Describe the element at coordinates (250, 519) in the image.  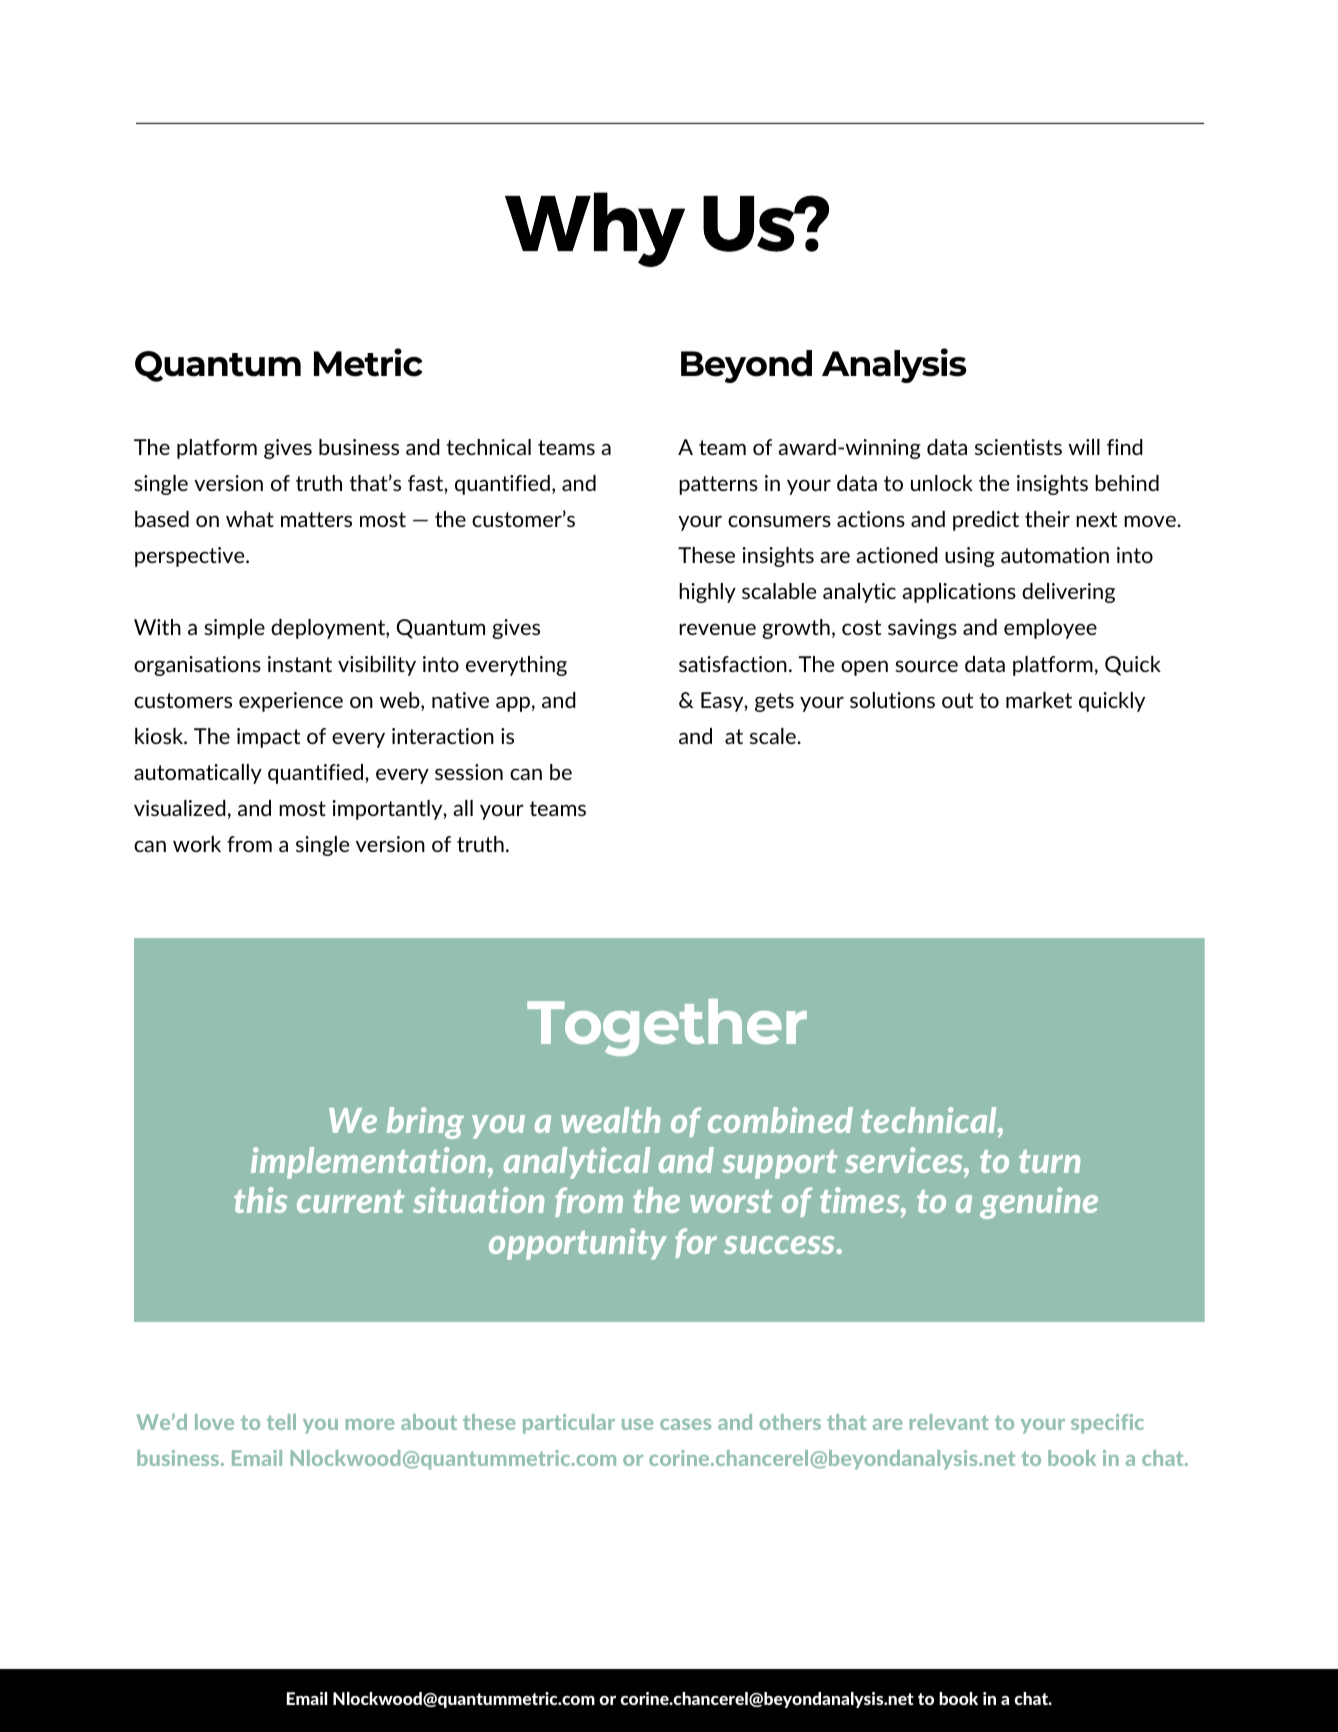
I see `what` at that location.
